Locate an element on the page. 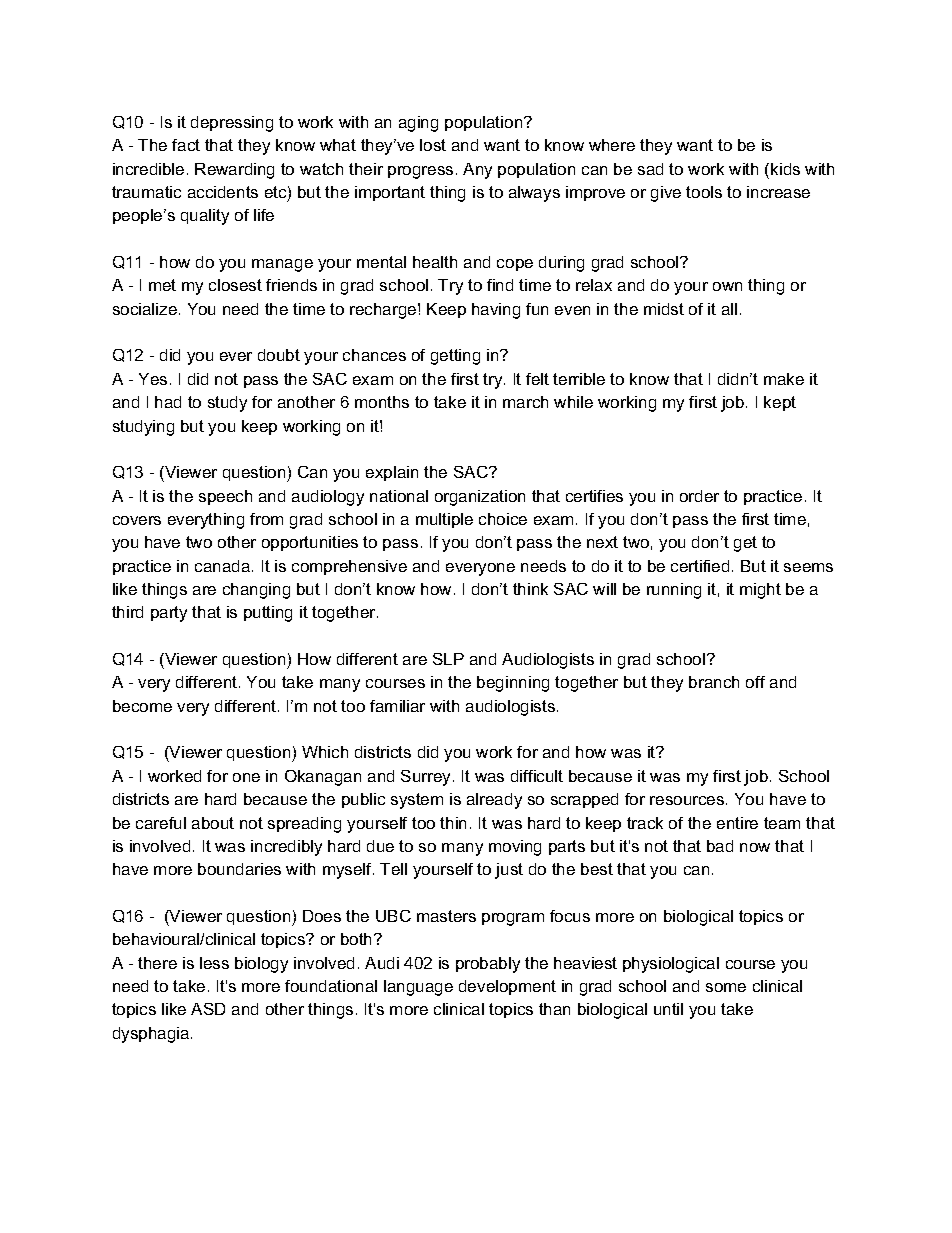 Image resolution: width=952 pixels, height=1233 pixels. ASD is located at coordinates (208, 1009).
